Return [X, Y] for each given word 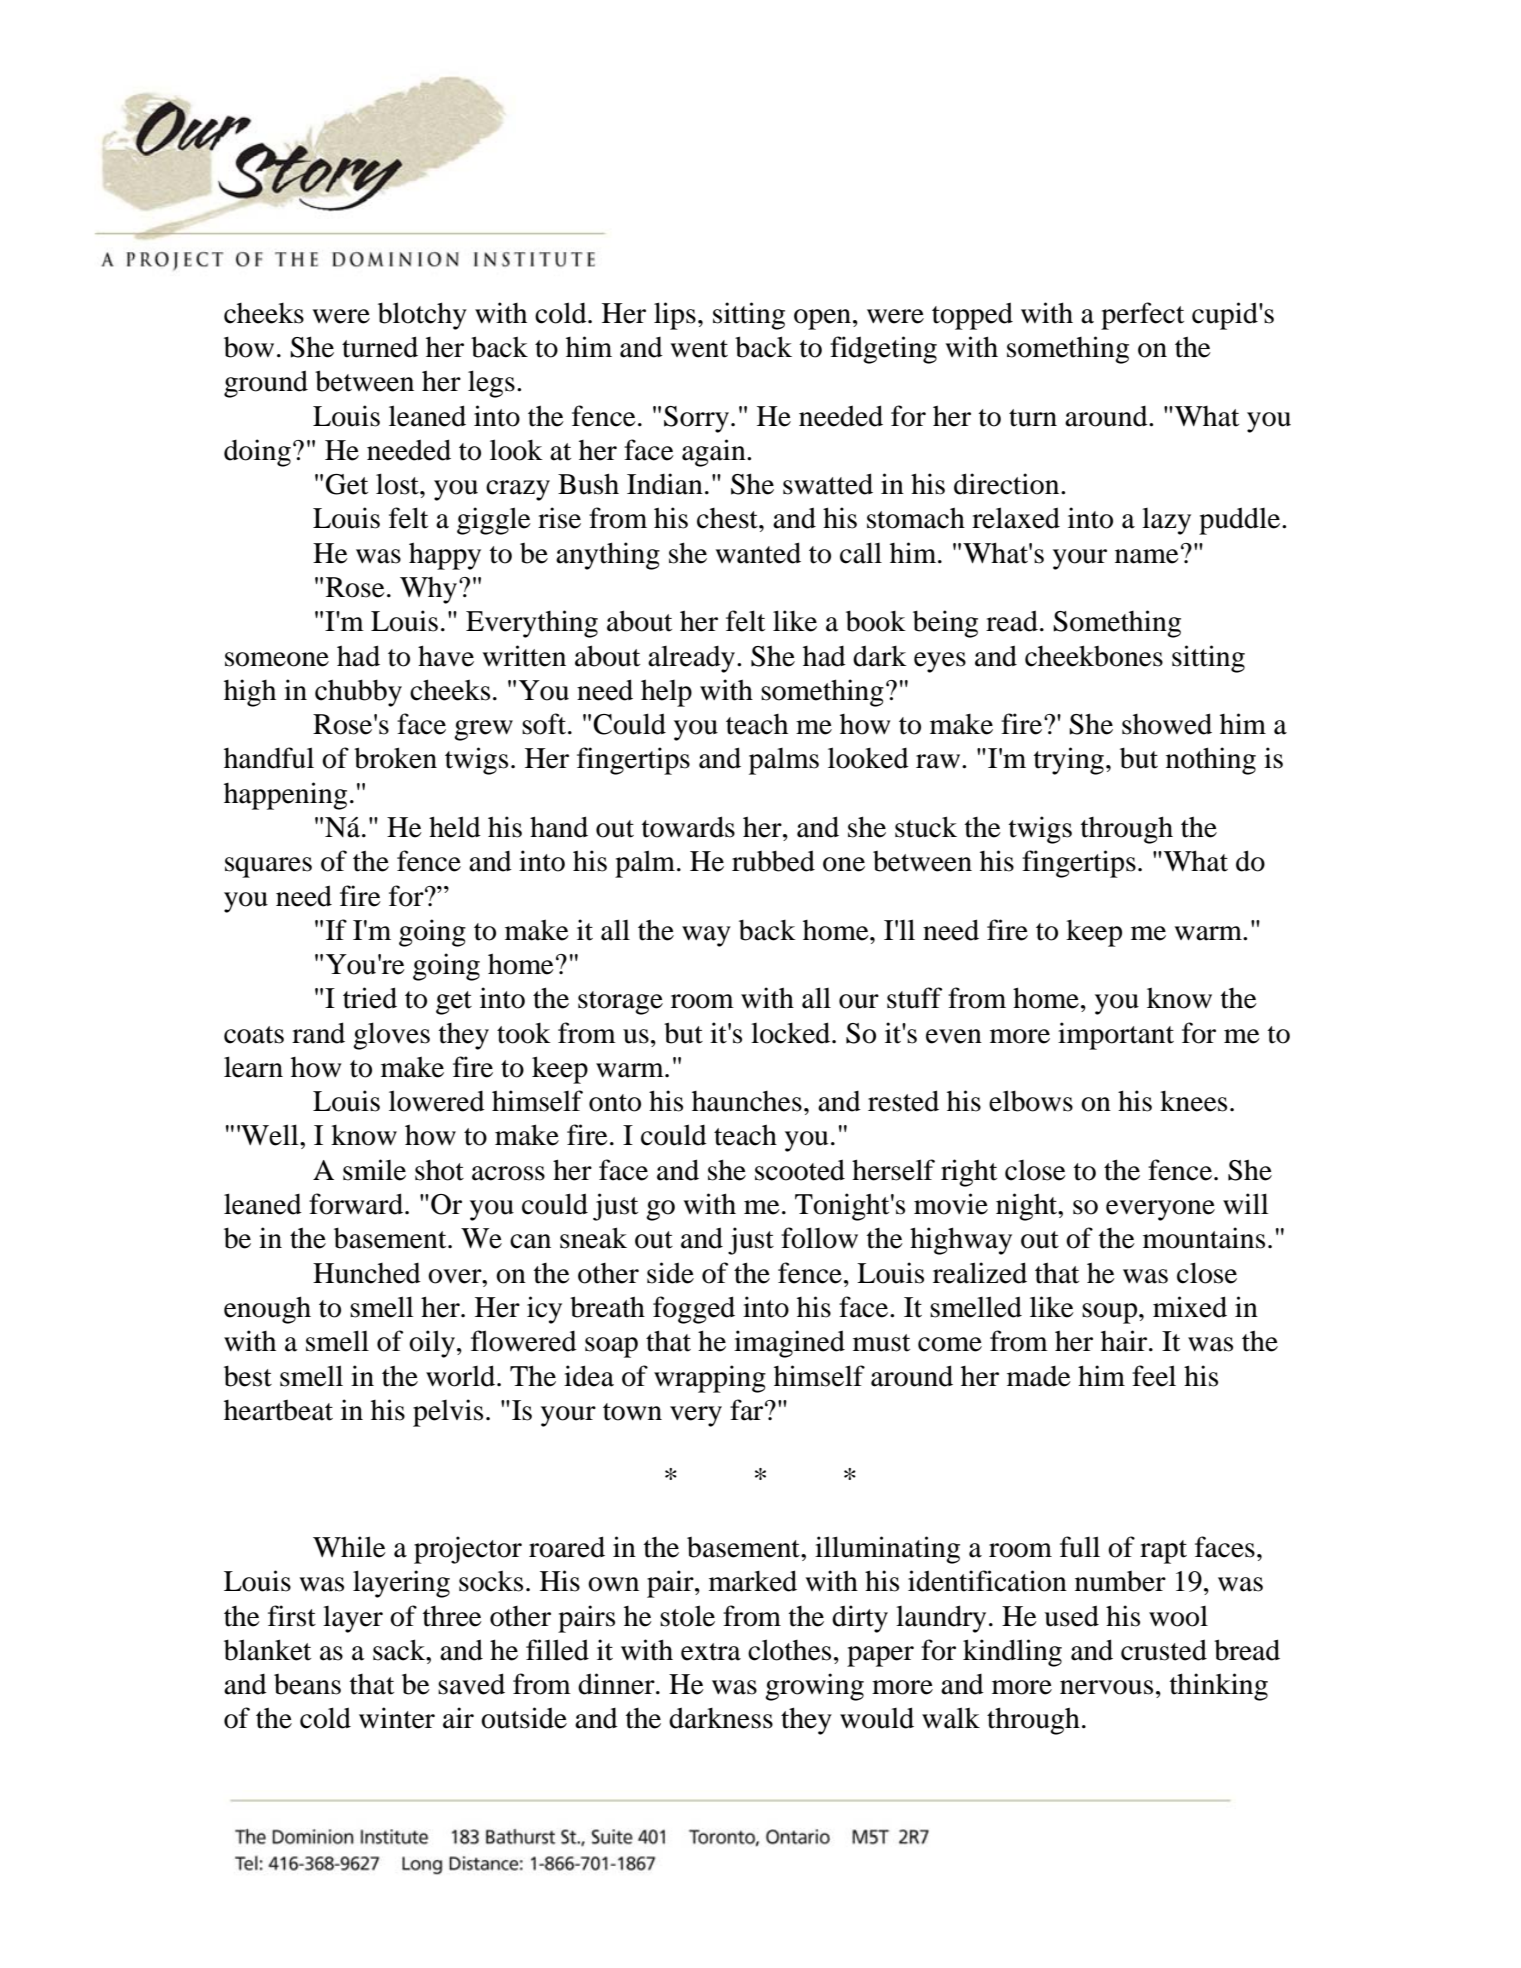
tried [370, 998]
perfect [1142, 316]
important [1116, 1036]
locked [792, 1033]
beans [307, 1684]
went [699, 349]
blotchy [422, 316]
